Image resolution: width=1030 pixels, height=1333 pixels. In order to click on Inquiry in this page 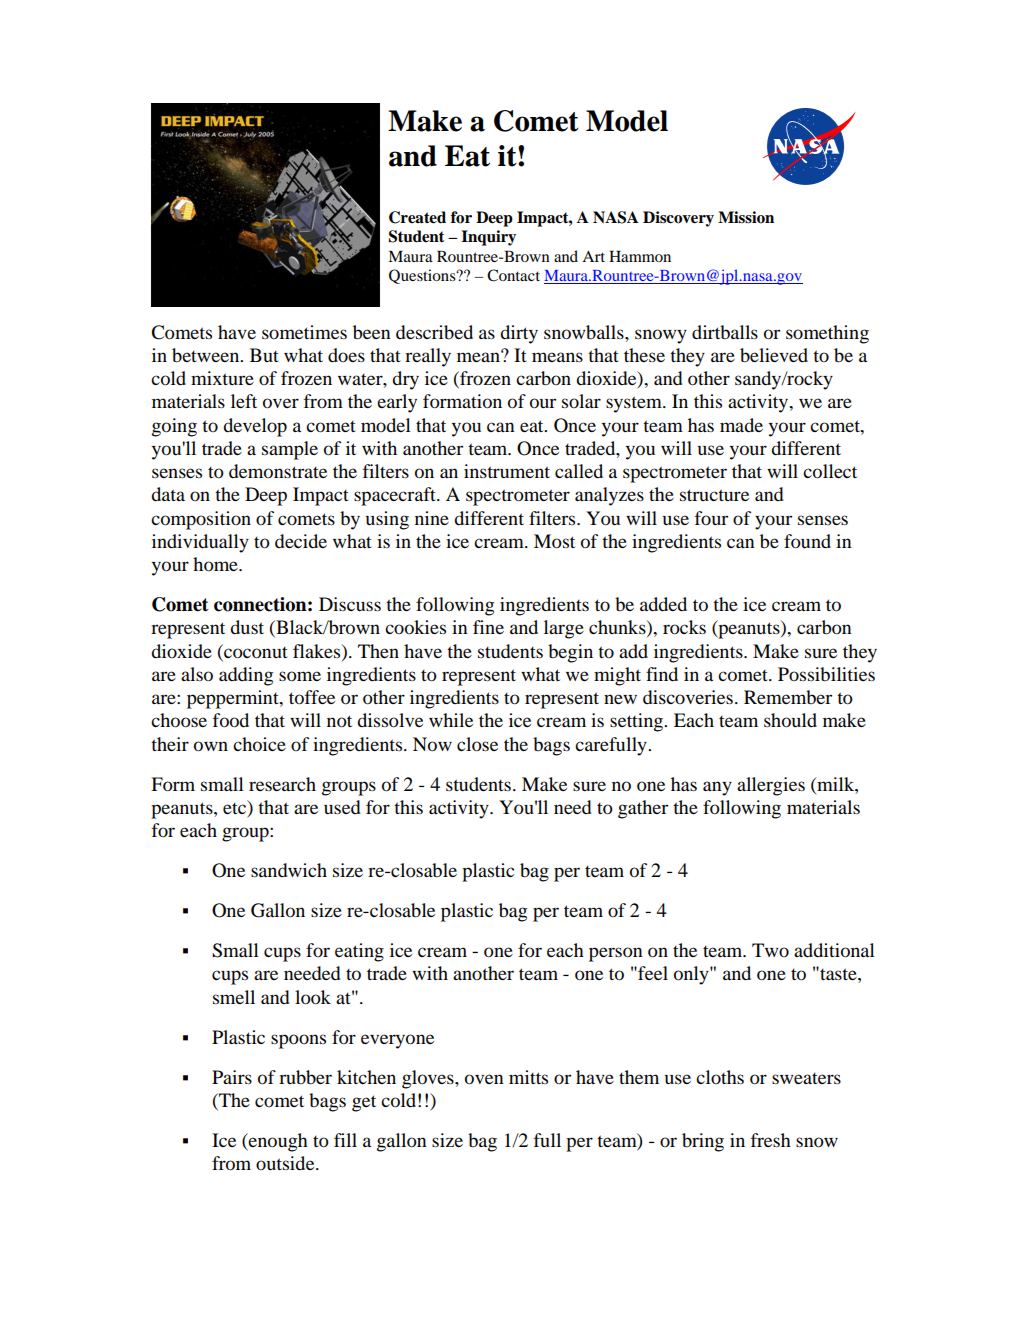, I will do `click(488, 238)`.
